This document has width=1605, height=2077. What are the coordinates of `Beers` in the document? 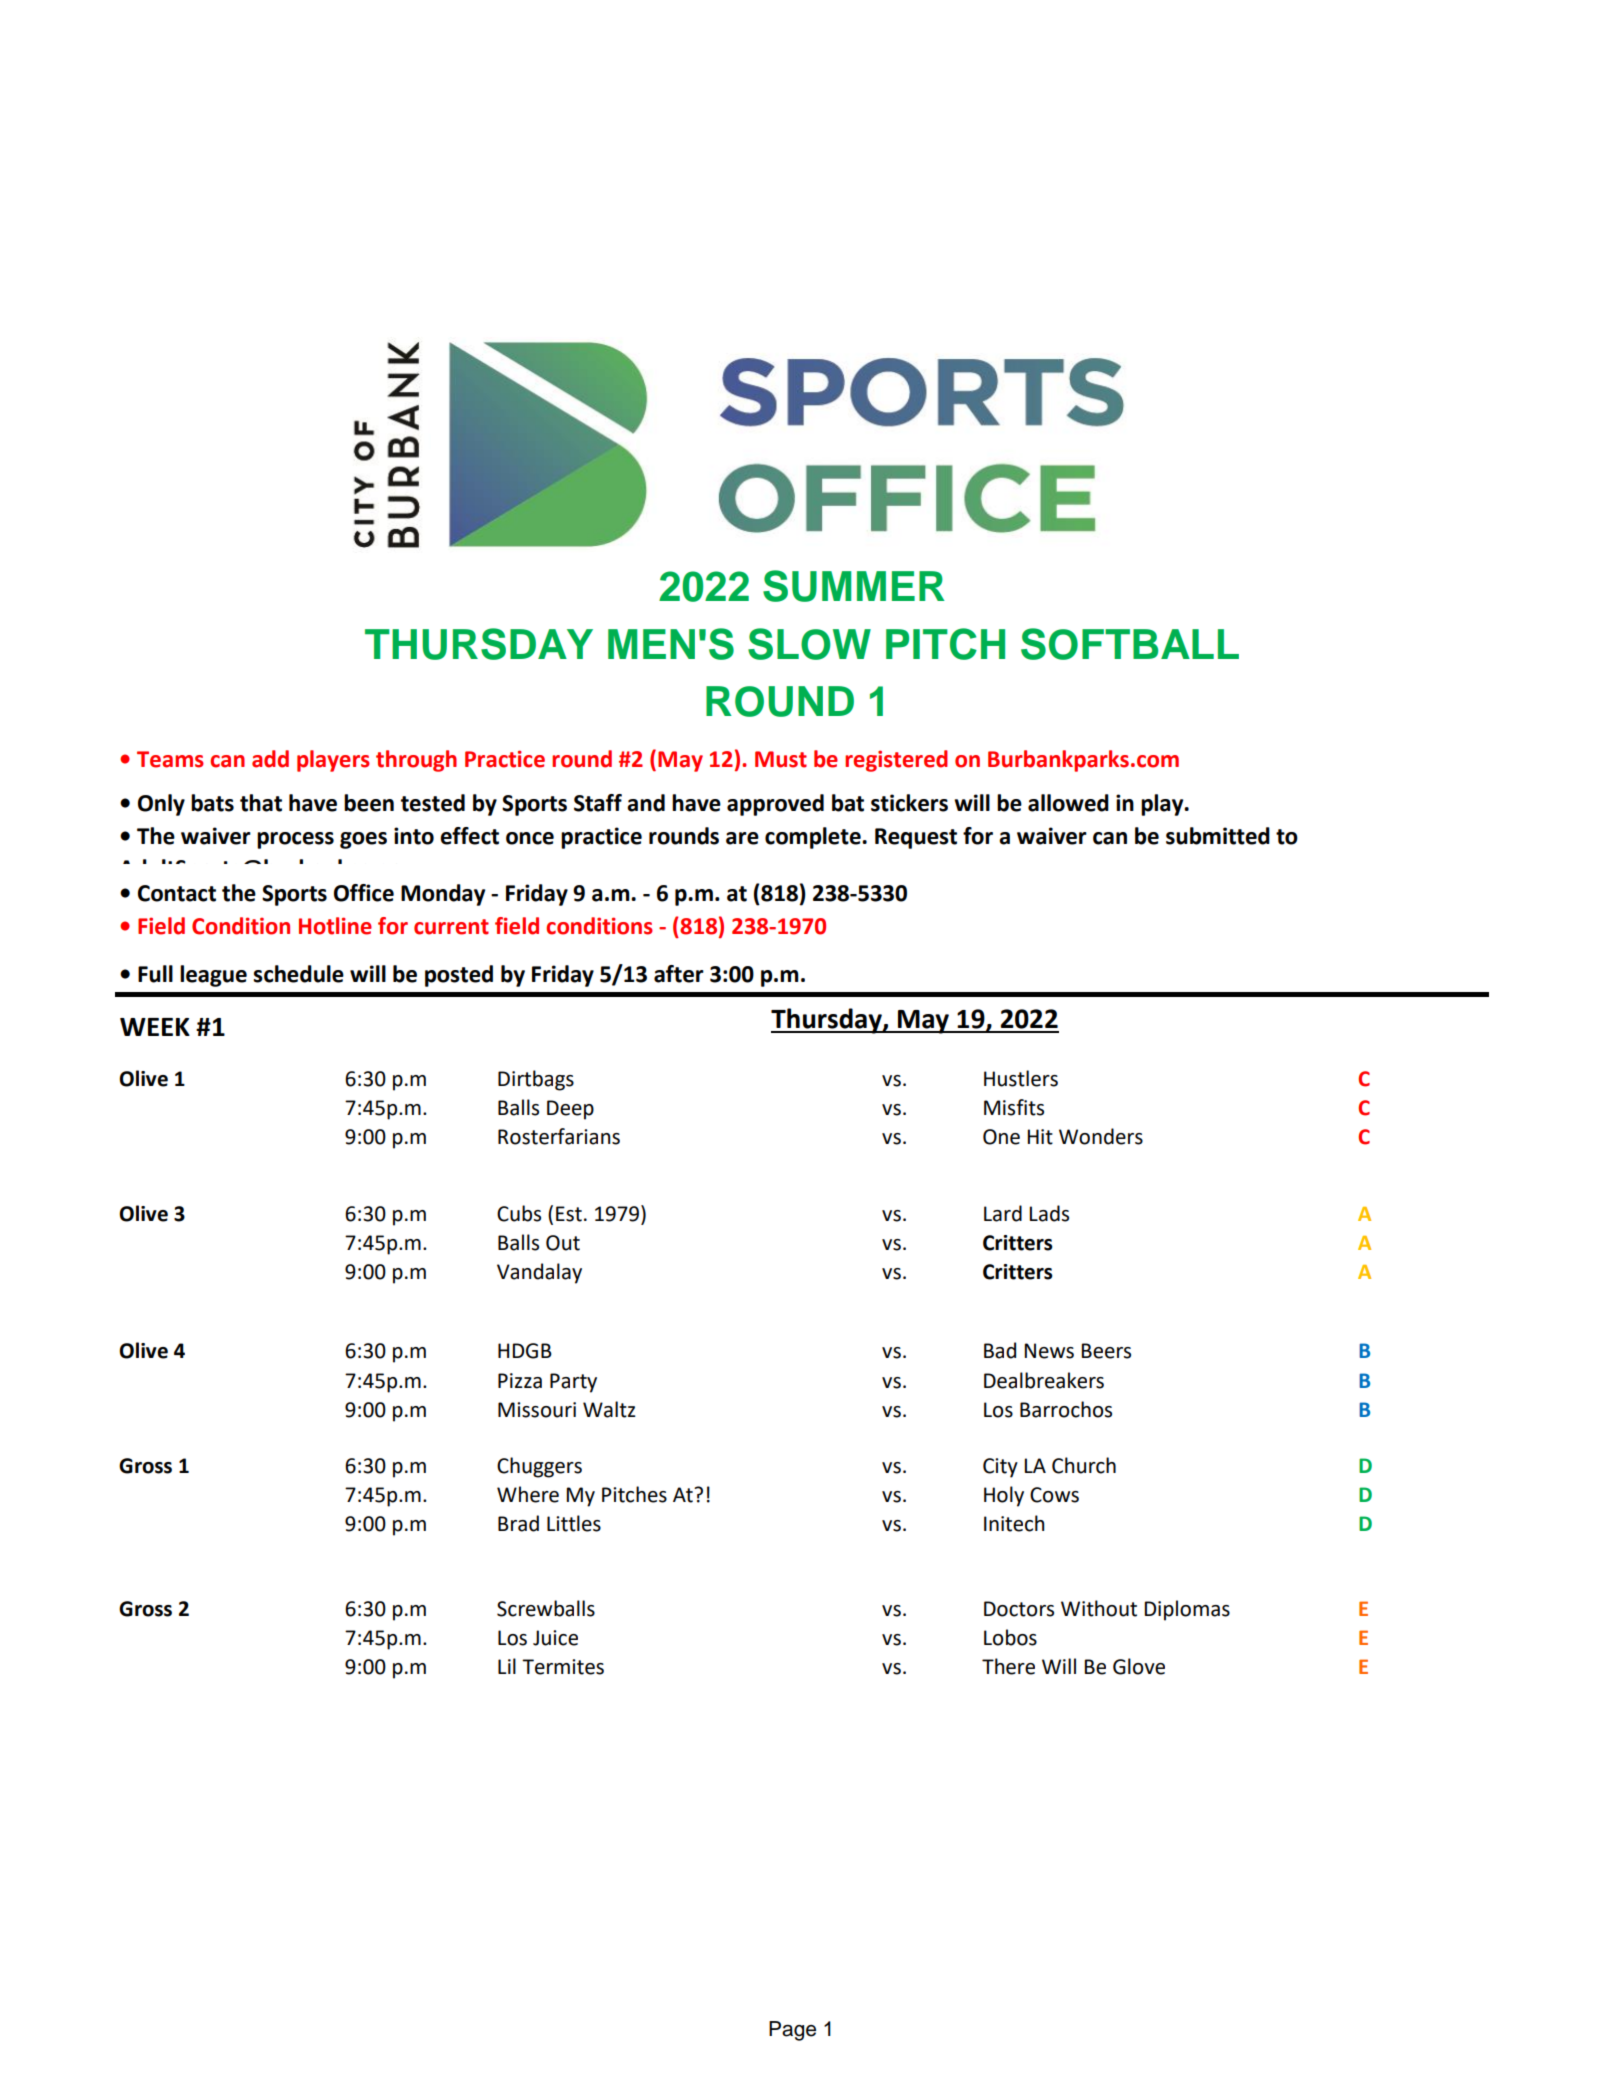 It's located at (1106, 1351).
